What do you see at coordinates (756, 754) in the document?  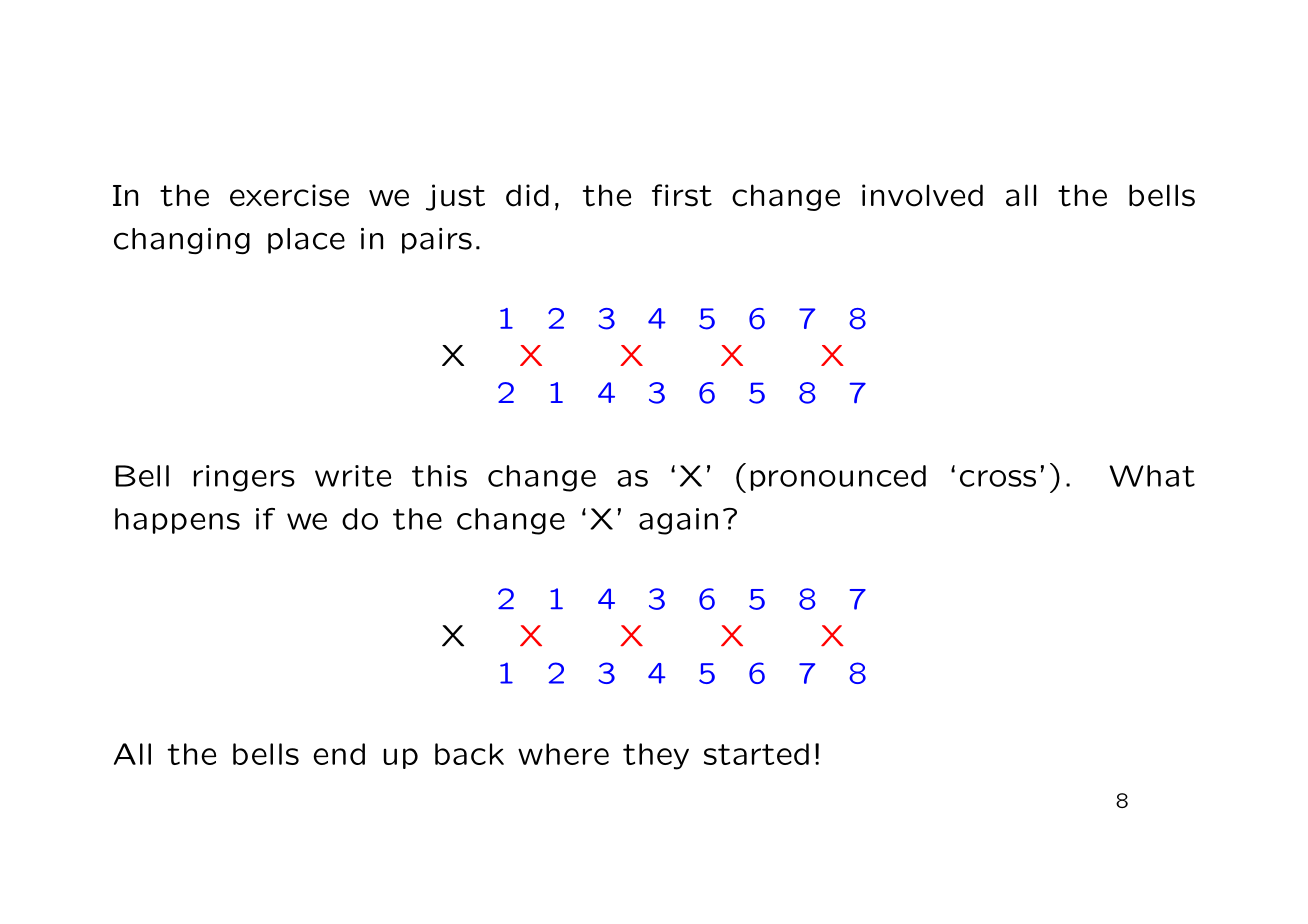 I see `started` at bounding box center [756, 754].
